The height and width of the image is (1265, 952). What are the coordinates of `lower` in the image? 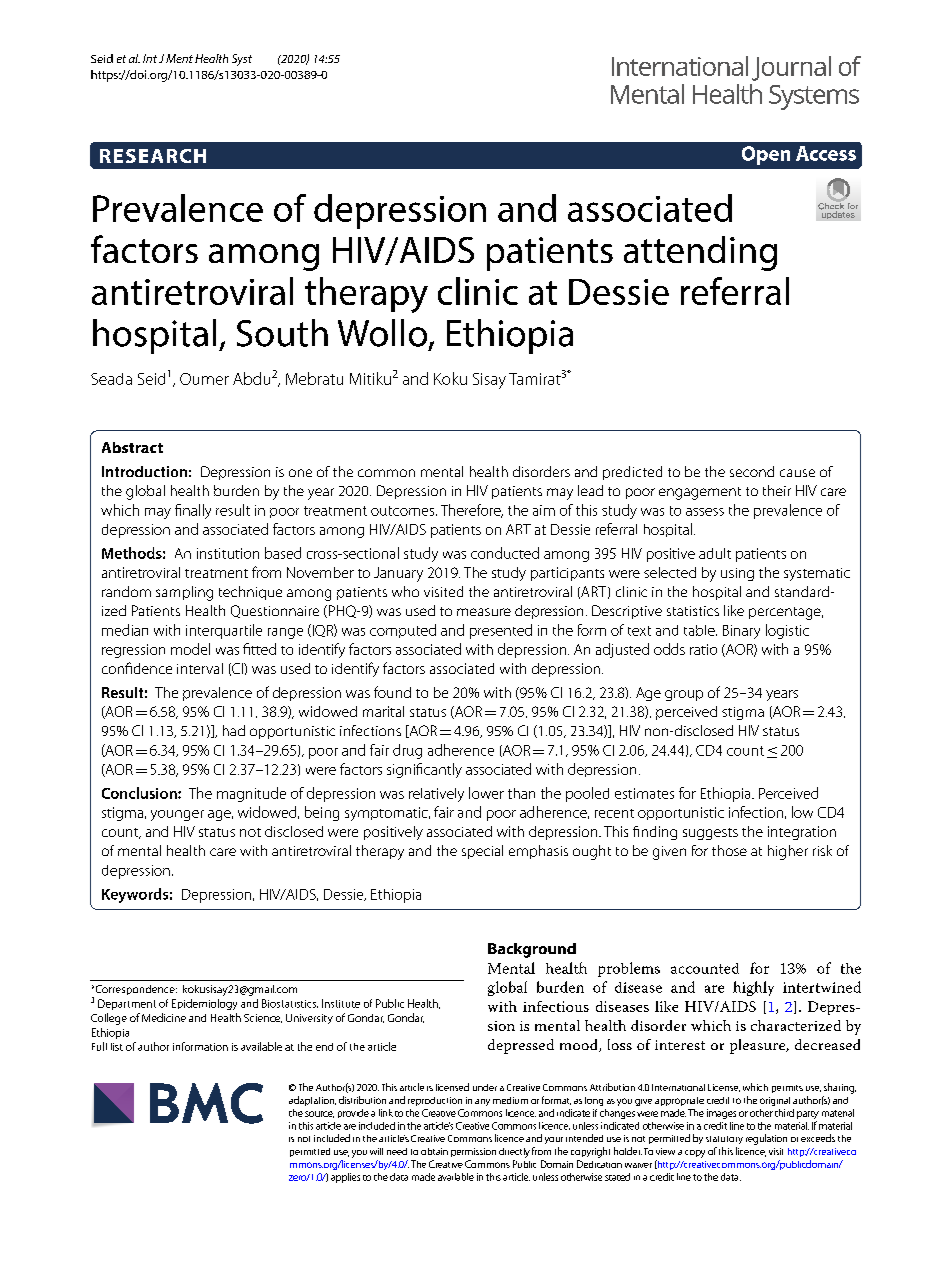 It's located at (486, 793).
